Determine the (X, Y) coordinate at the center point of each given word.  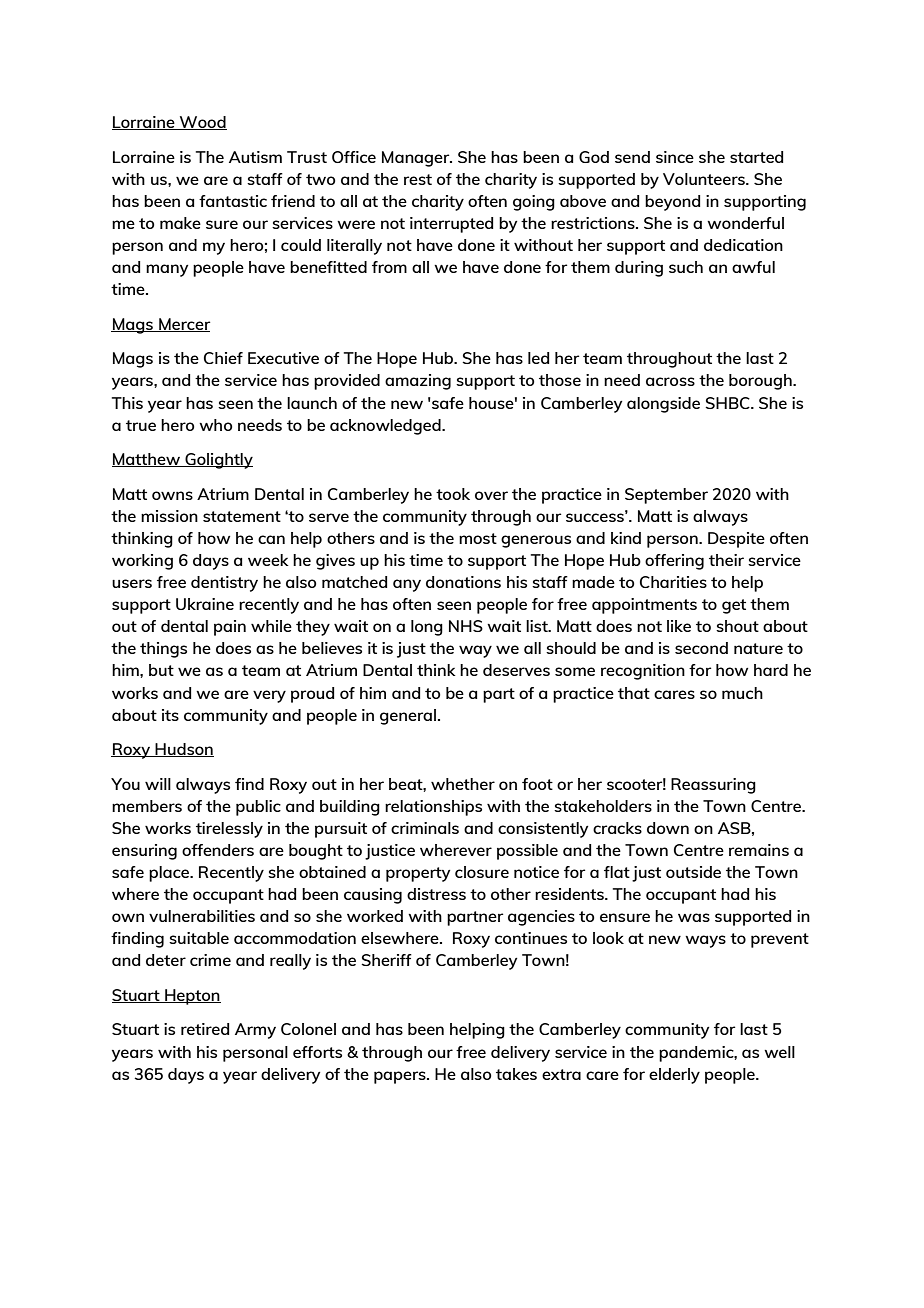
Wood (202, 123)
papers (401, 1077)
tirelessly (229, 830)
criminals (425, 828)
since (675, 157)
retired (205, 1029)
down (668, 828)
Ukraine (205, 604)
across (670, 381)
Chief (223, 358)
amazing (418, 382)
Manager (417, 159)
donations (463, 582)
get (734, 606)
